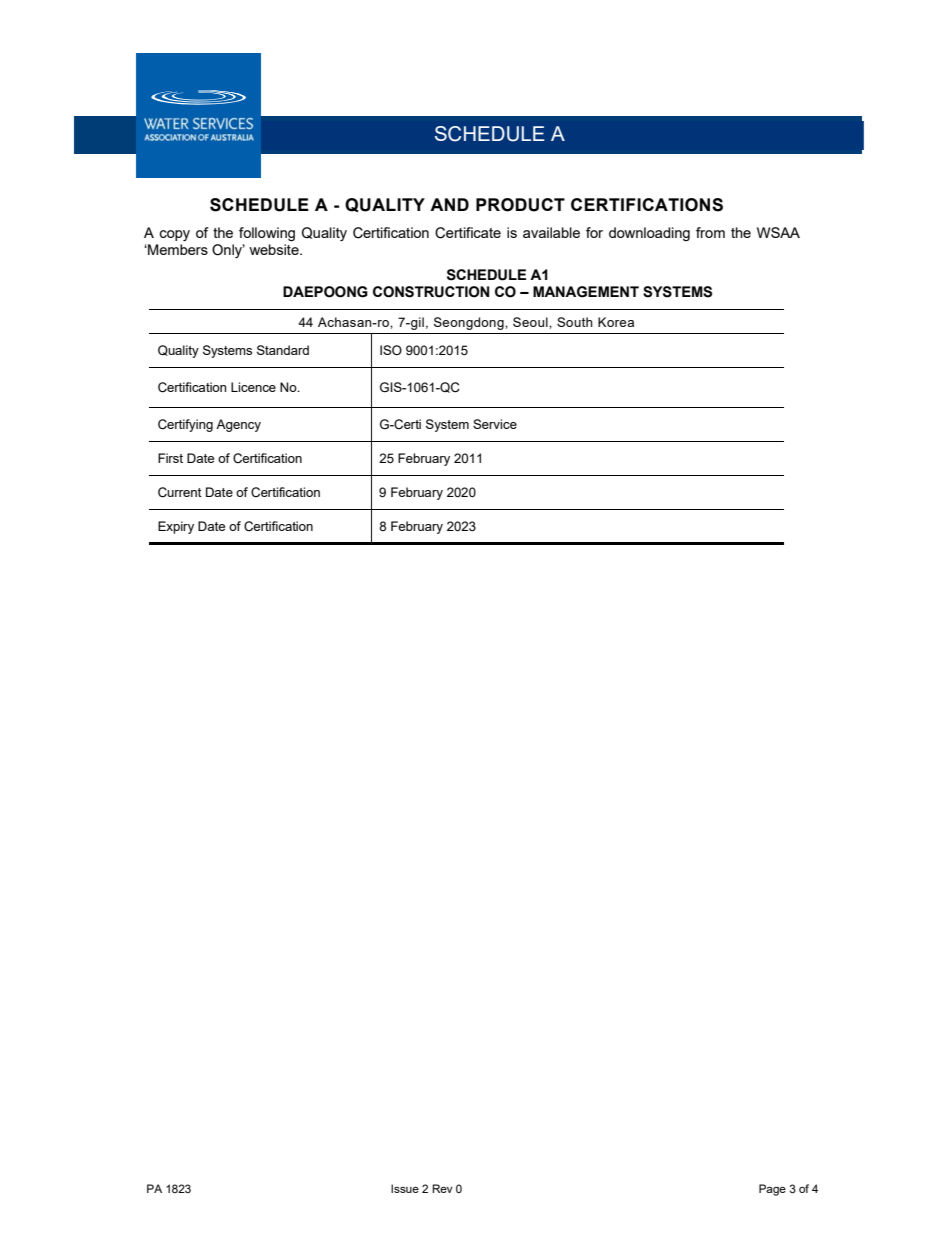 This image has width=952, height=1233. What do you see at coordinates (170, 458) in the image?
I see `First` at bounding box center [170, 458].
